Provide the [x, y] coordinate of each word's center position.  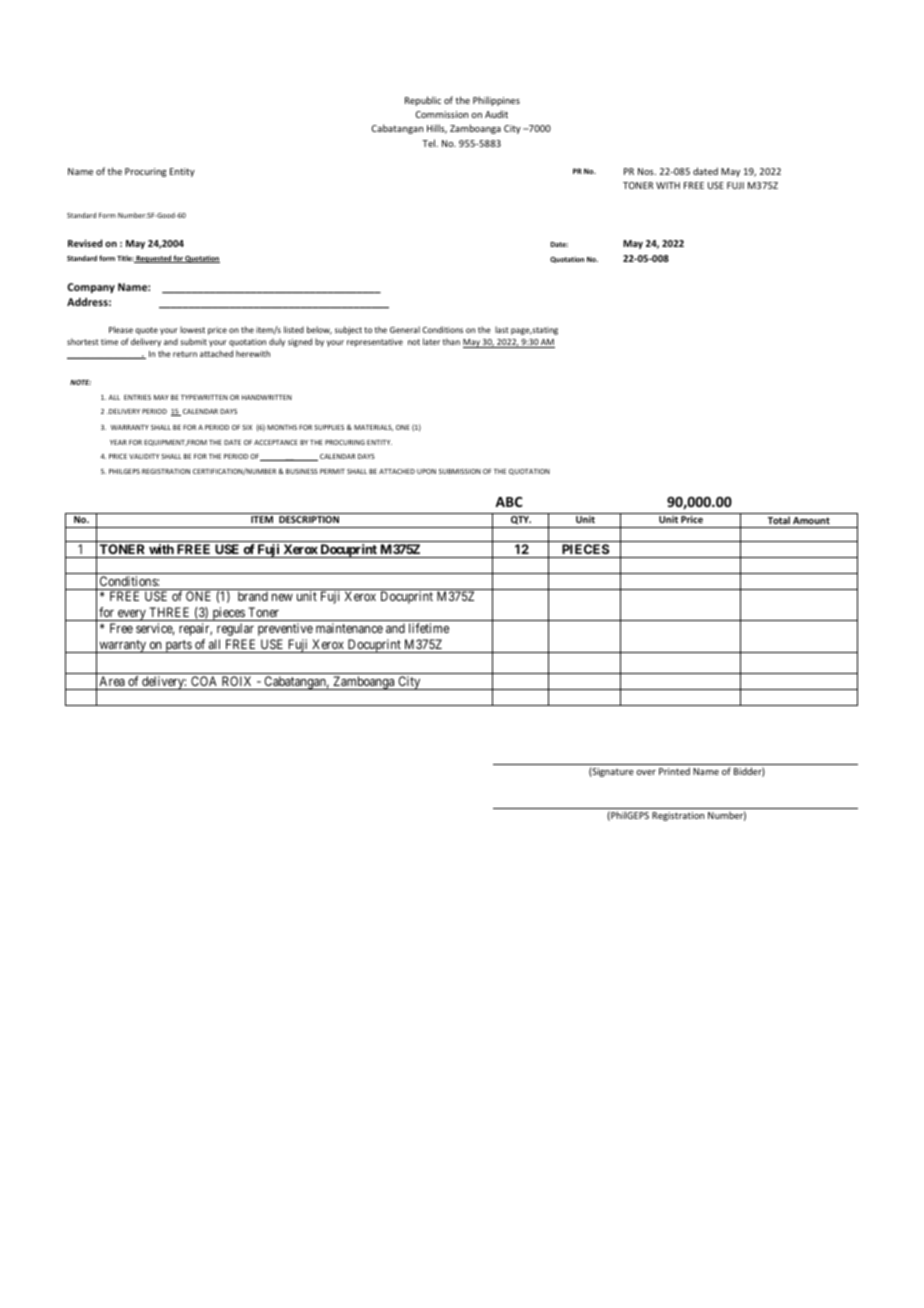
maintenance [349, 628]
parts [178, 646]
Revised [85, 243]
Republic [423, 101]
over [646, 772]
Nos [647, 171]
